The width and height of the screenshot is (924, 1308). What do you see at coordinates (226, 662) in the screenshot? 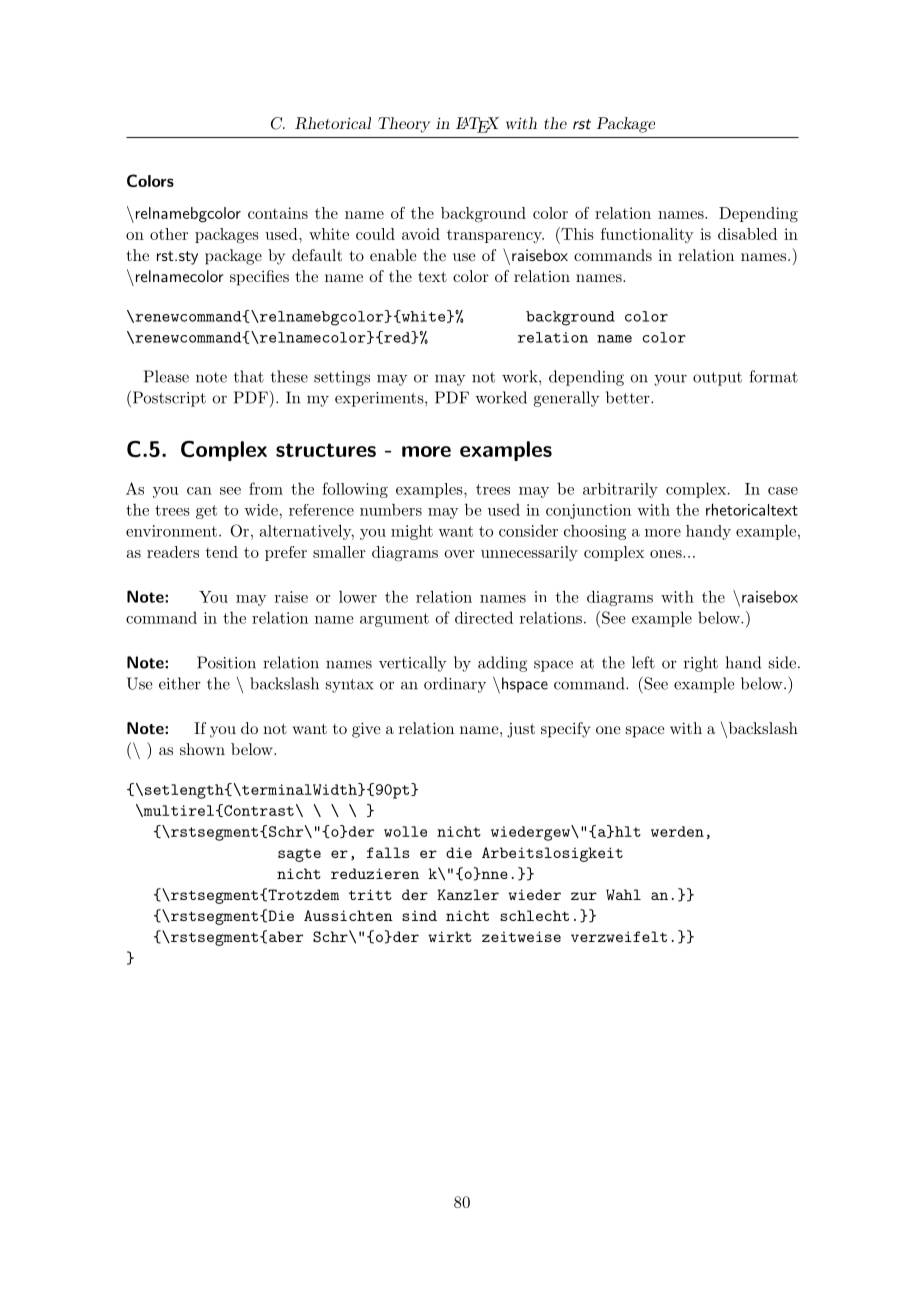
I see `Position` at bounding box center [226, 662].
